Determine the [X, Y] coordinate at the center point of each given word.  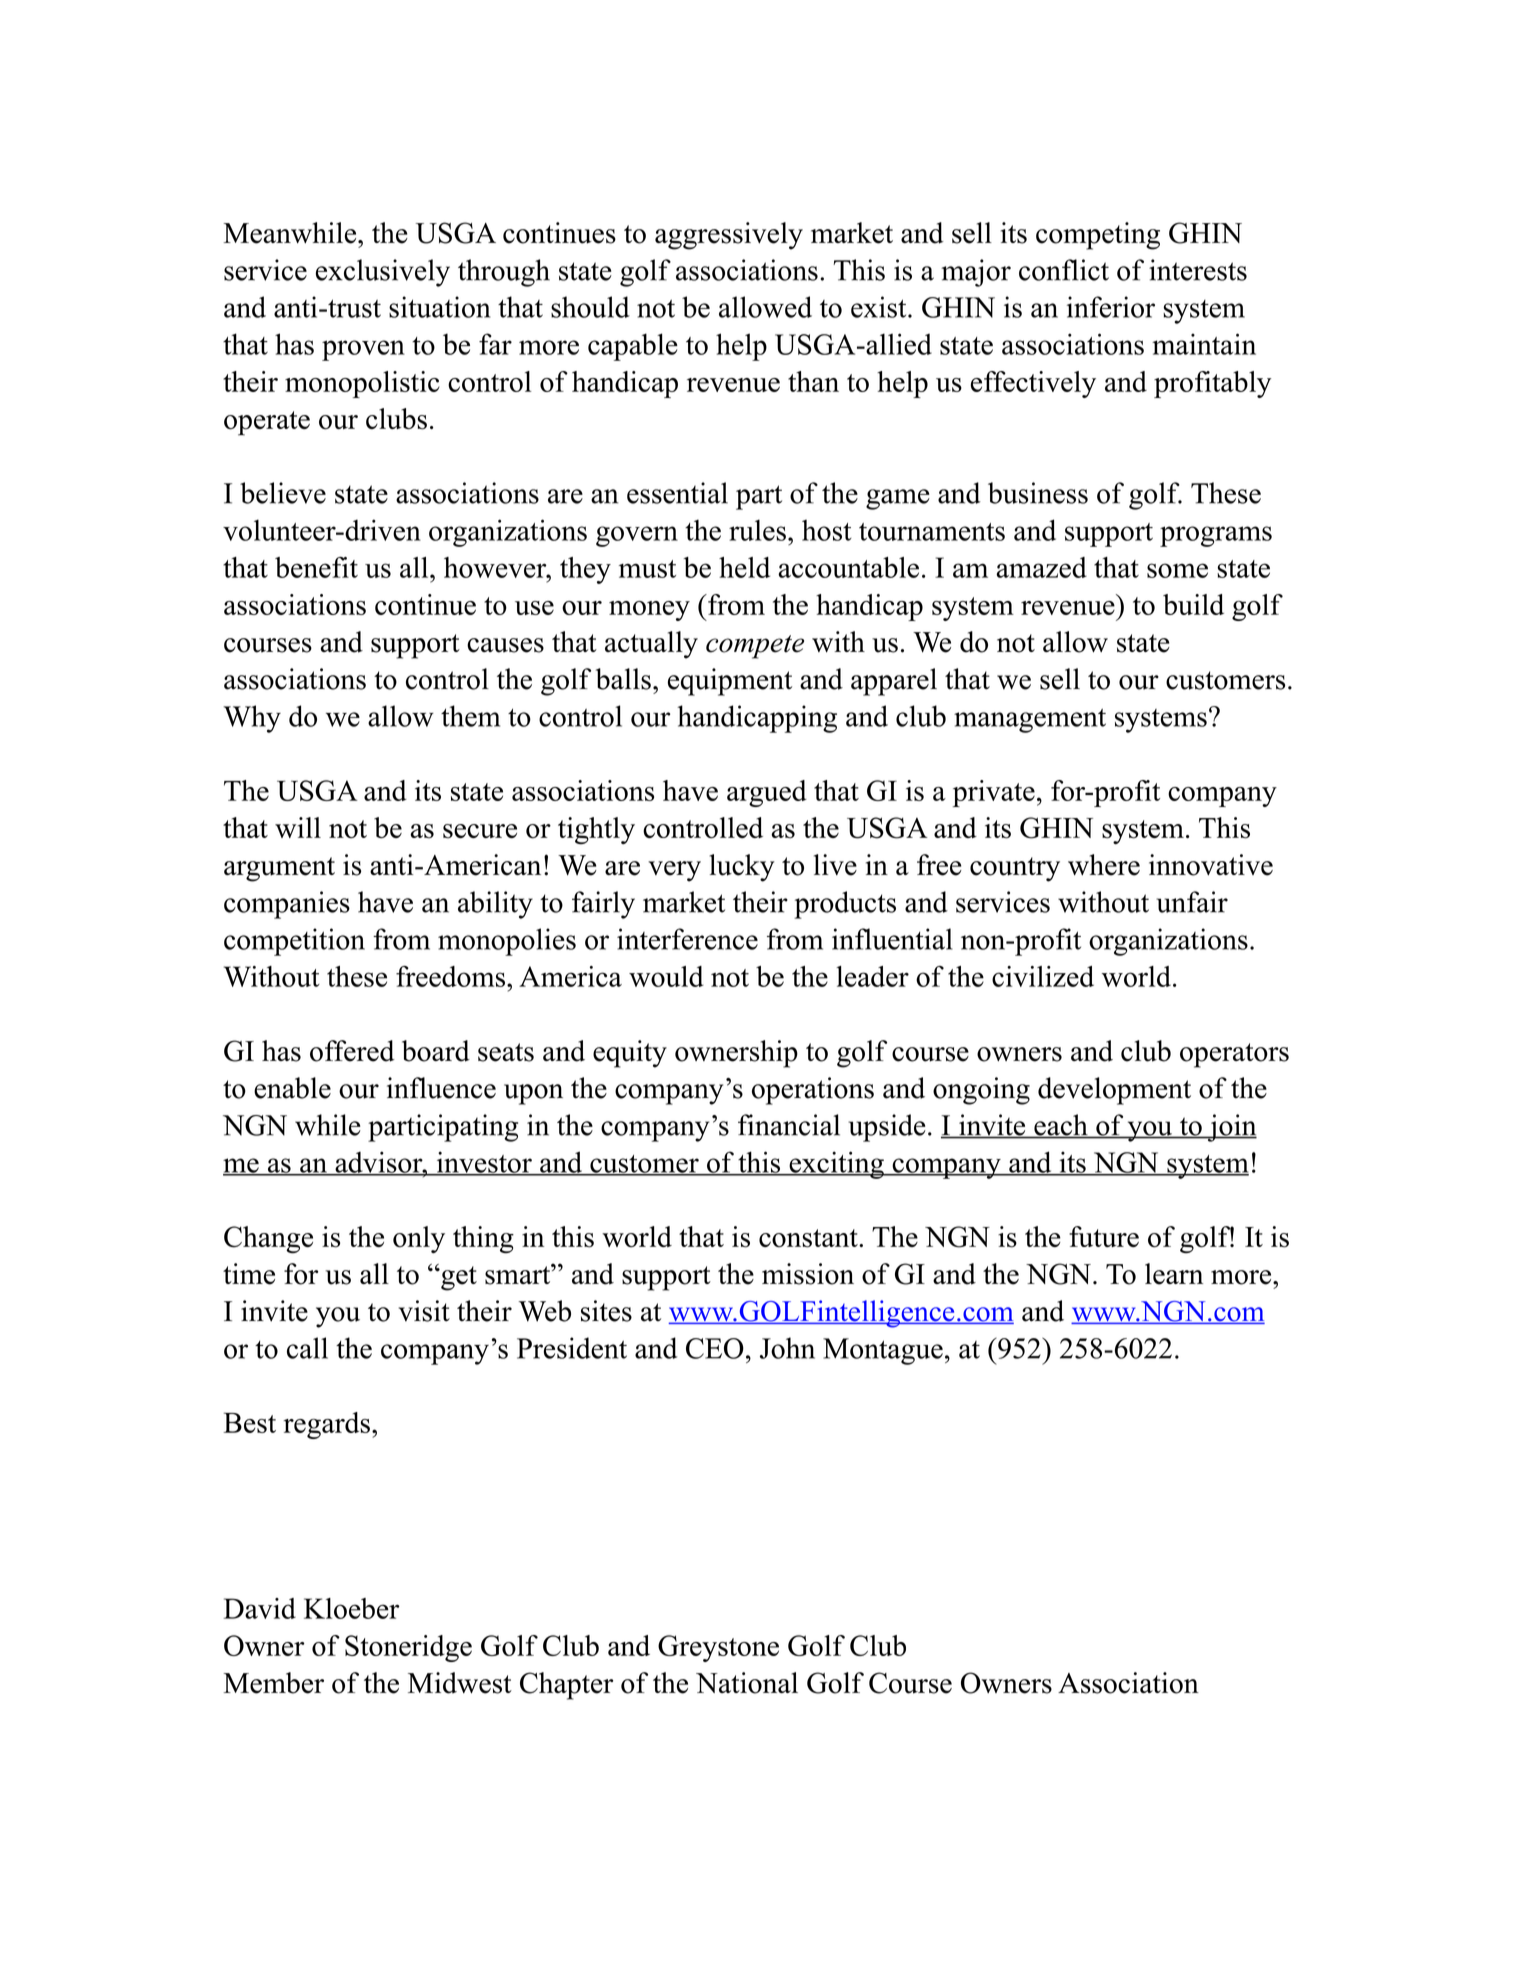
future [1104, 1236]
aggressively [729, 236]
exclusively [383, 273]
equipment [730, 682]
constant [809, 1238]
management [1030, 720]
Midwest [460, 1683]
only [419, 1239]
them [470, 716]
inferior [1111, 307]
